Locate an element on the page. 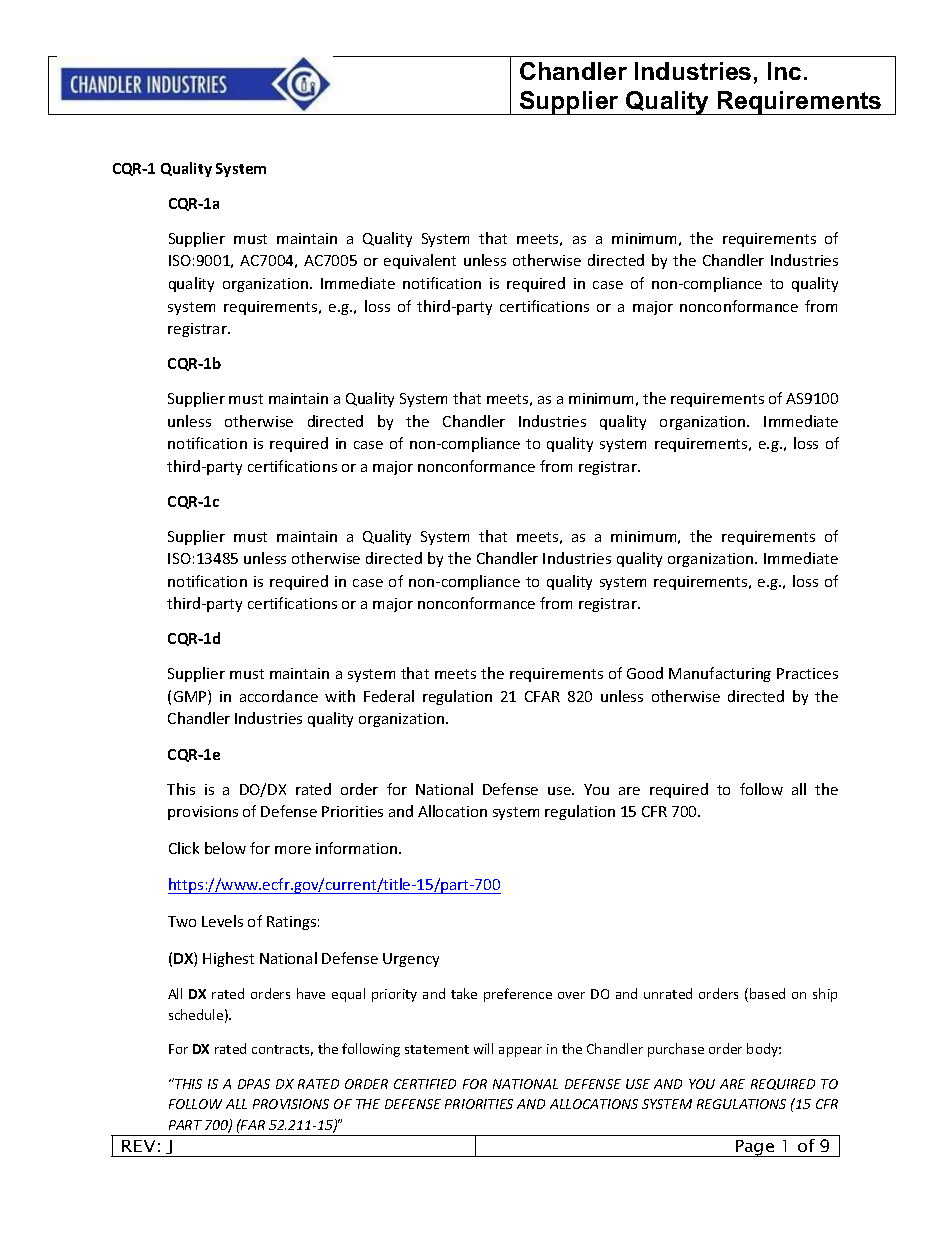 Image resolution: width=952 pixels, height=1233 pixels. based is located at coordinates (767, 993).
